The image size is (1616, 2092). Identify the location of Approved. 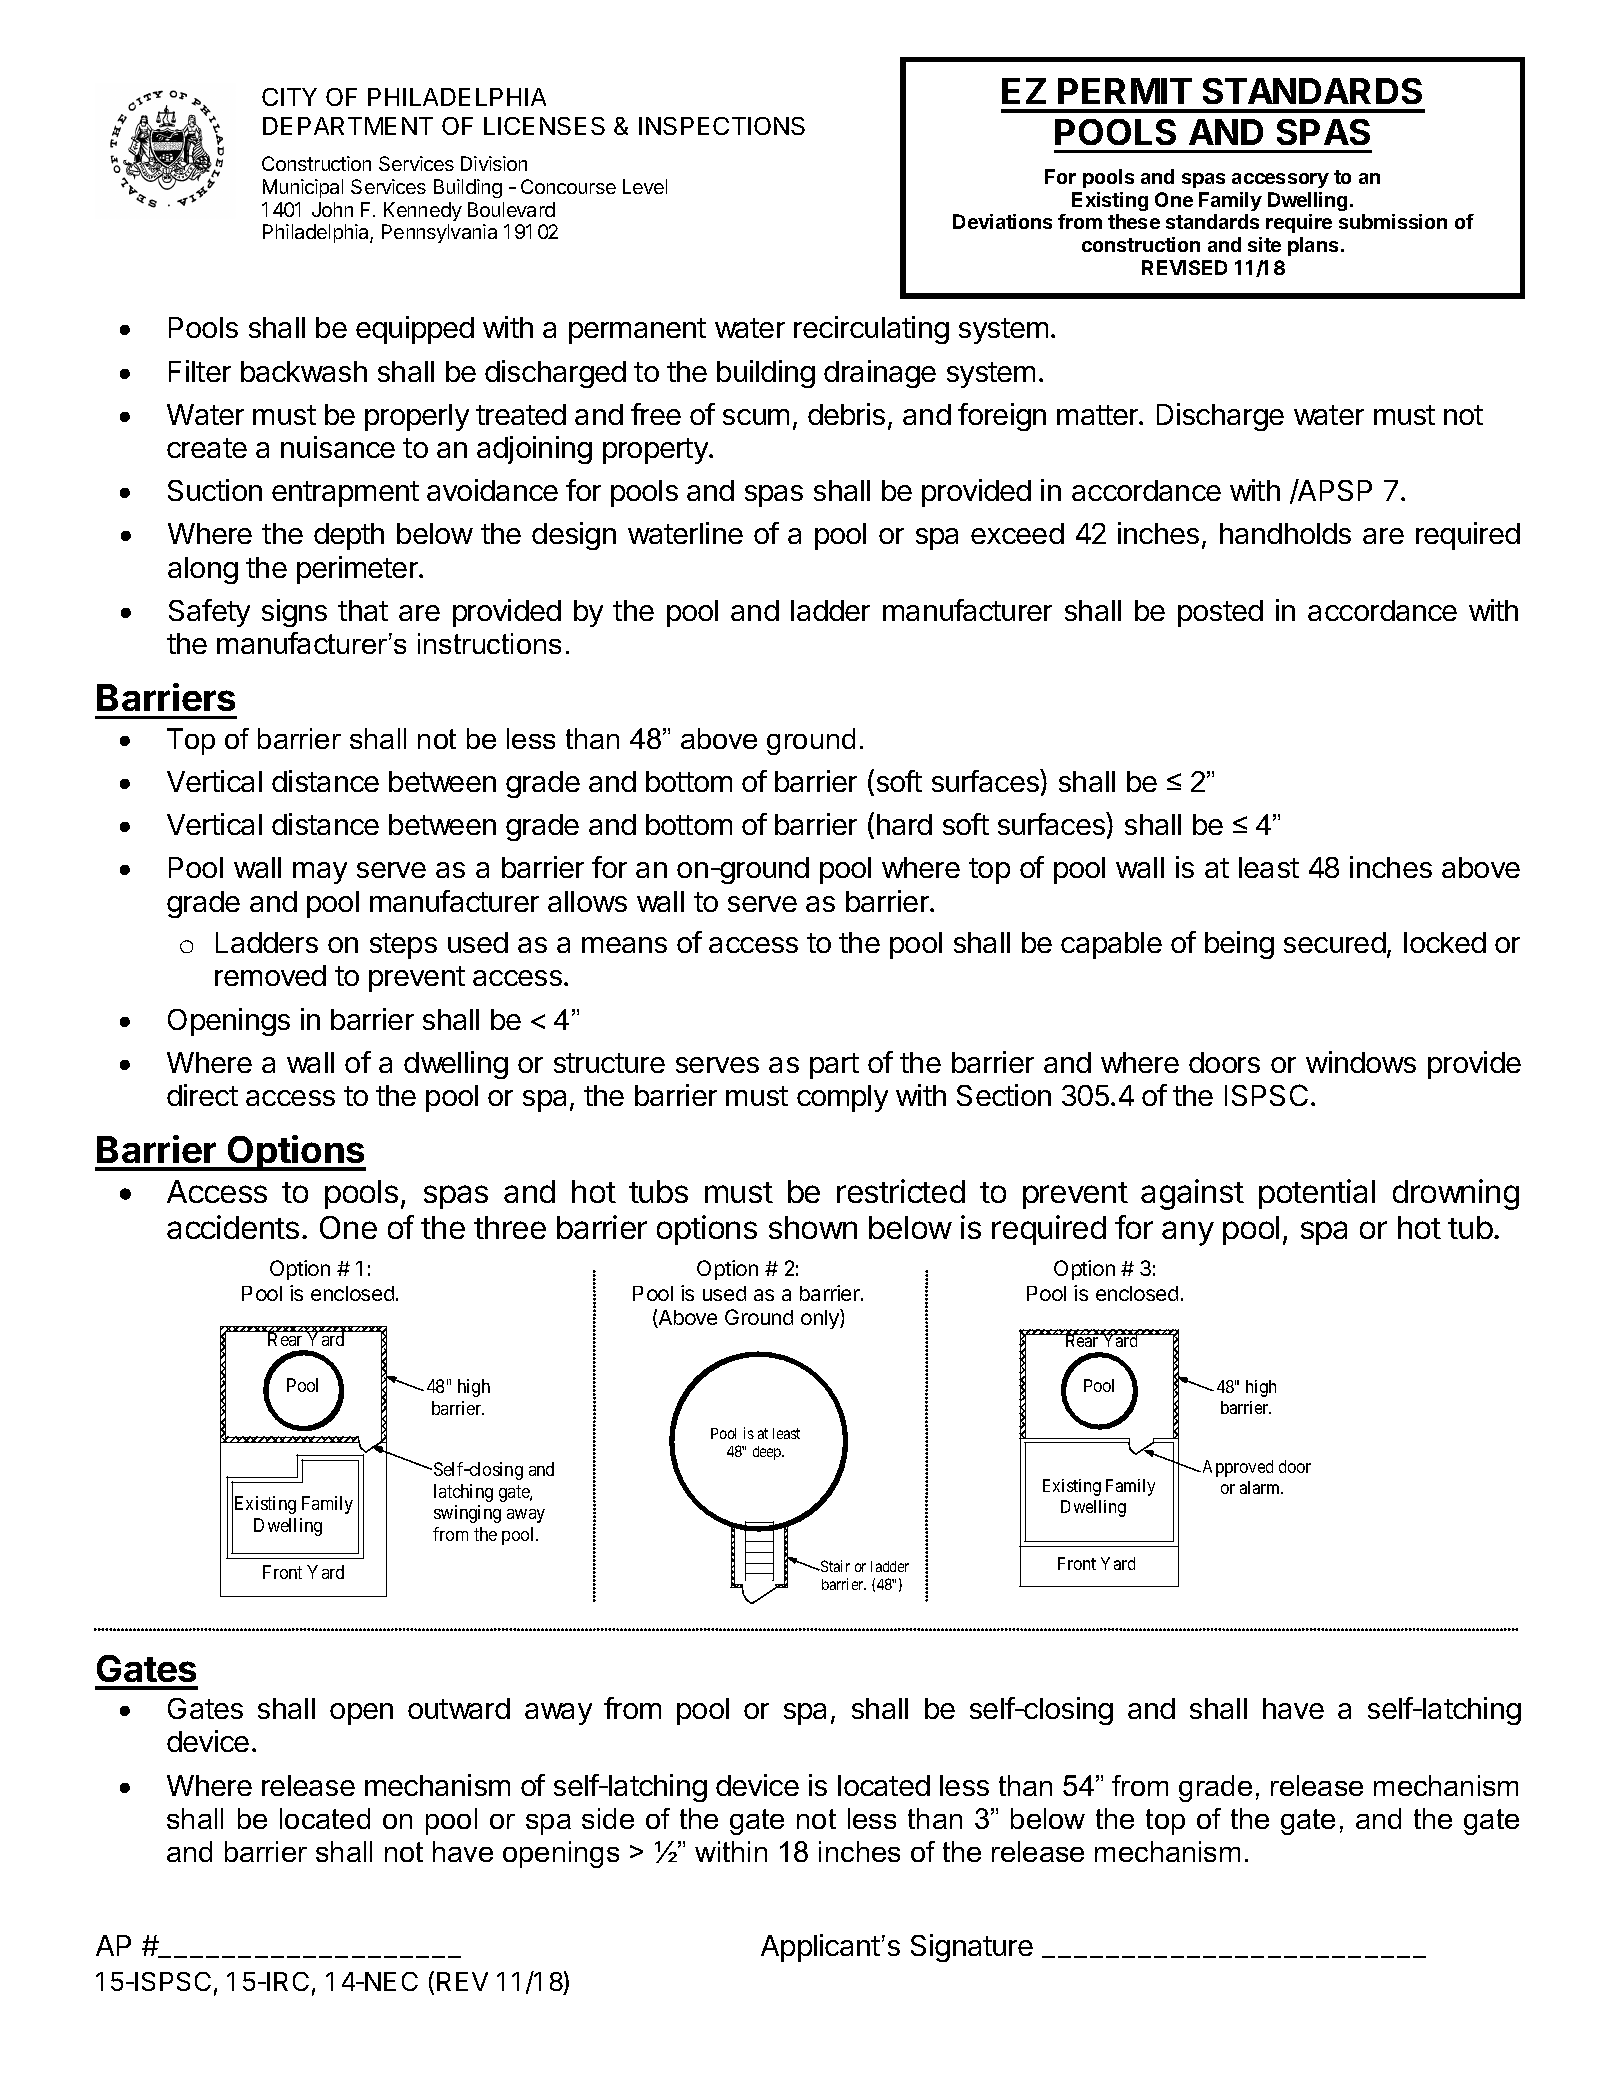
(1236, 1468).
